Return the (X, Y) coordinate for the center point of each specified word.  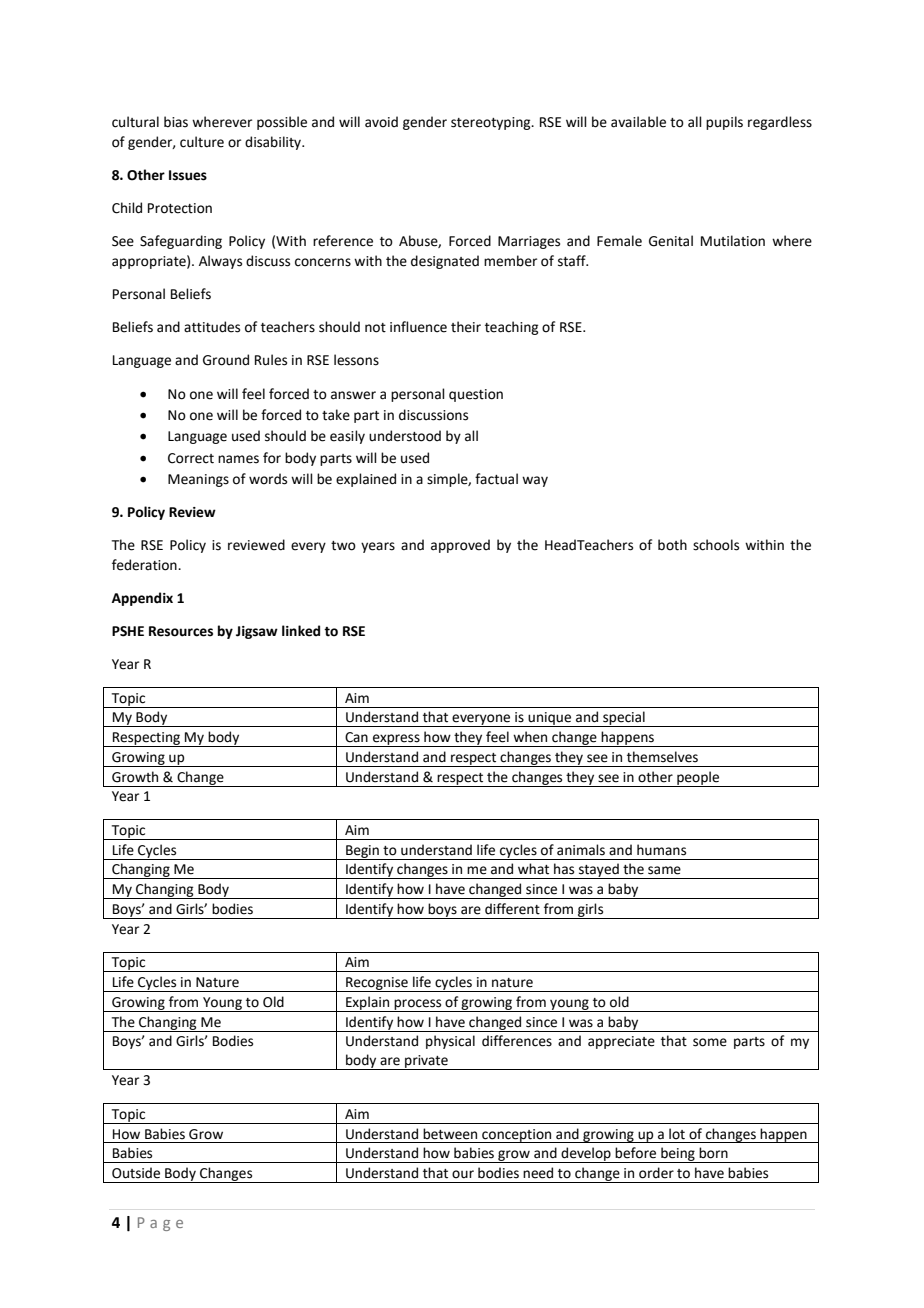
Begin (362, 852)
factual (496, 479)
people (698, 779)
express (396, 740)
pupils (724, 123)
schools (716, 545)
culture (202, 142)
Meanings (198, 480)
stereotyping (492, 123)
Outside (136, 1173)
